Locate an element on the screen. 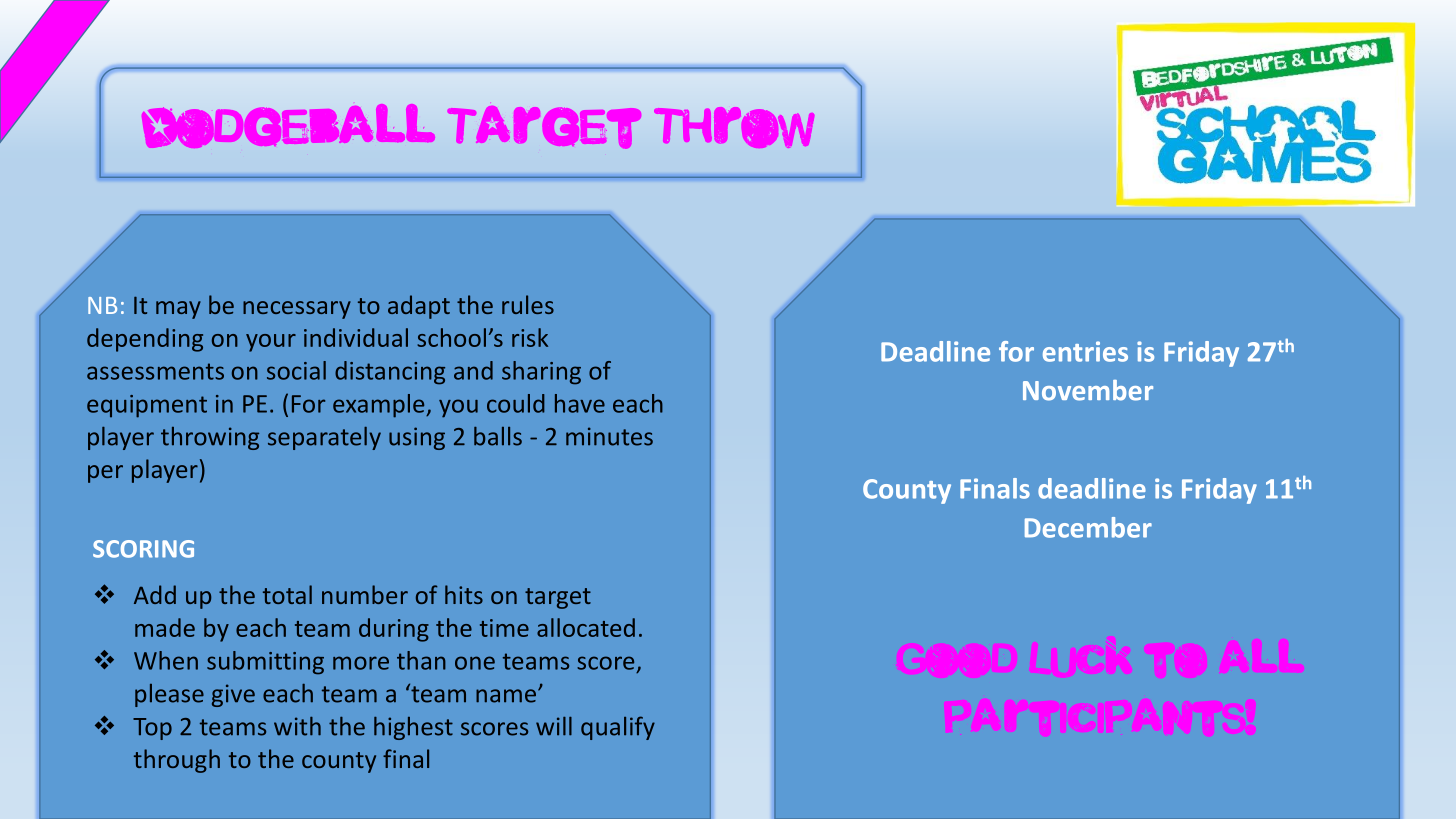 This screenshot has width=1456, height=819. rules is located at coordinates (528, 304).
